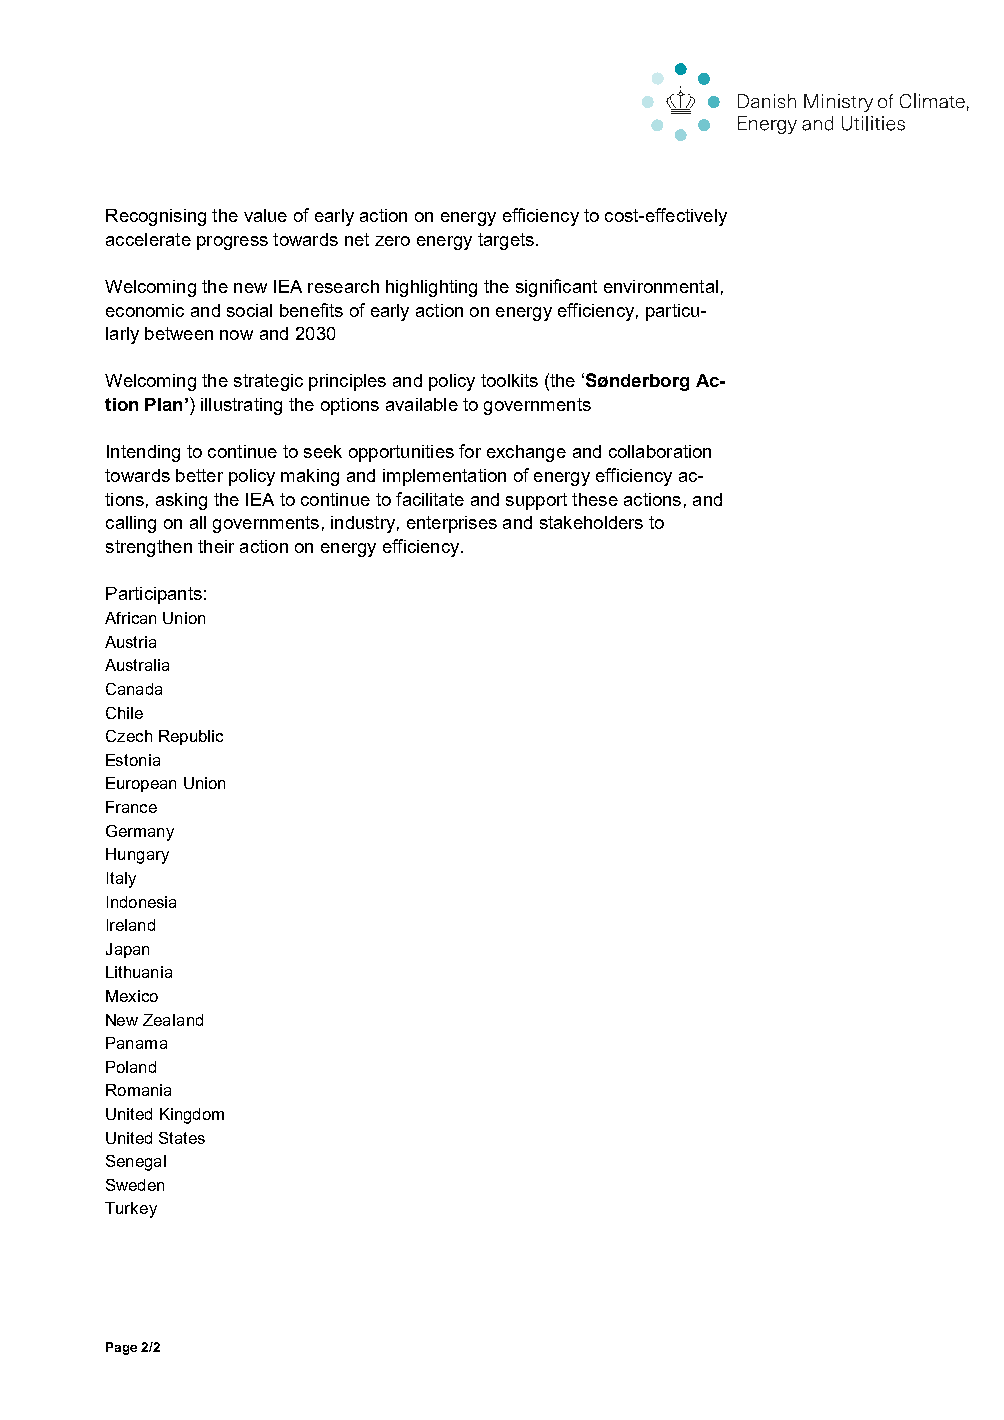 This screenshot has width=1004, height=1420. What do you see at coordinates (392, 241) in the screenshot?
I see `zero` at bounding box center [392, 241].
